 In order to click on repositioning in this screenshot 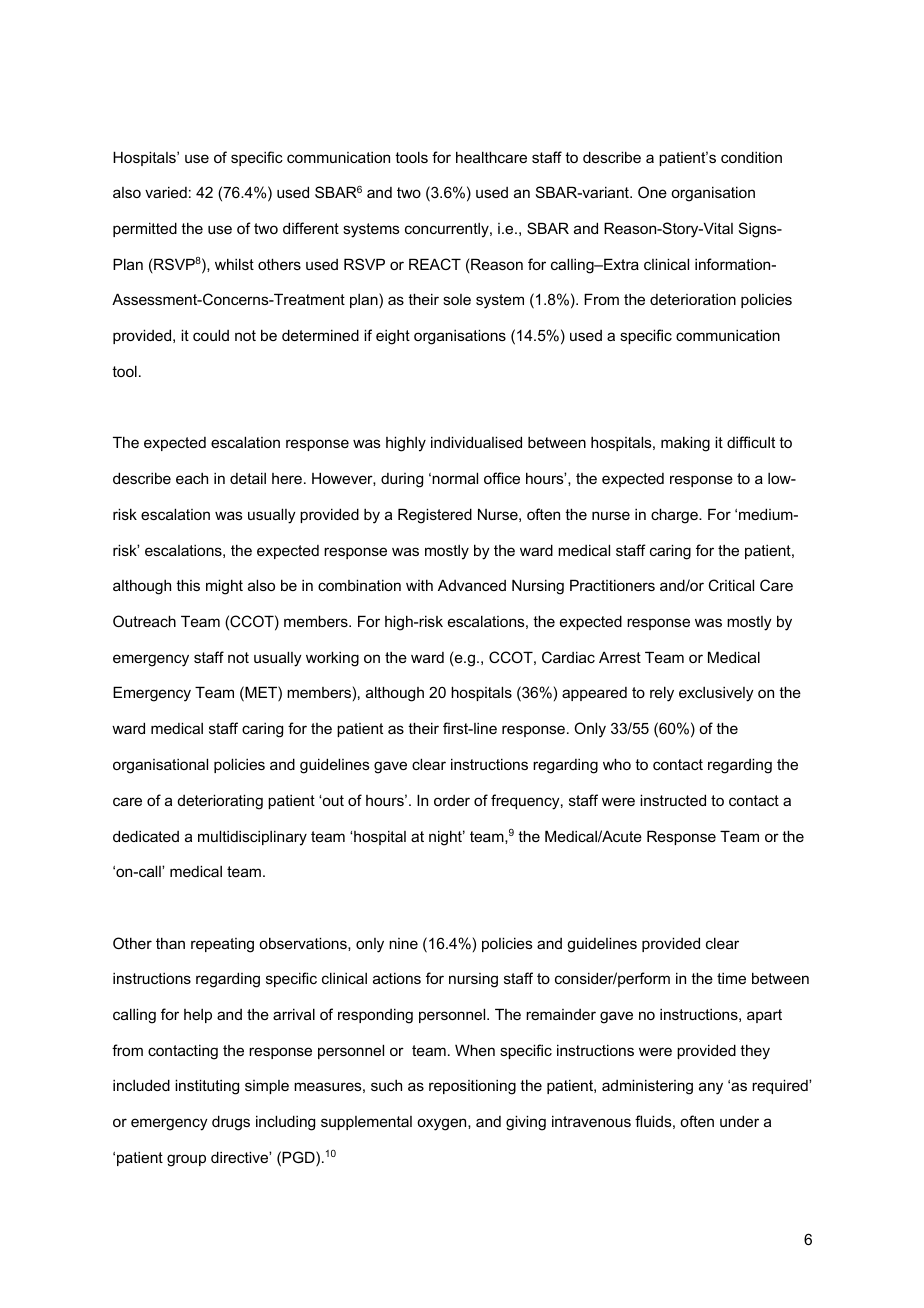, I will do `click(472, 1087)`.
